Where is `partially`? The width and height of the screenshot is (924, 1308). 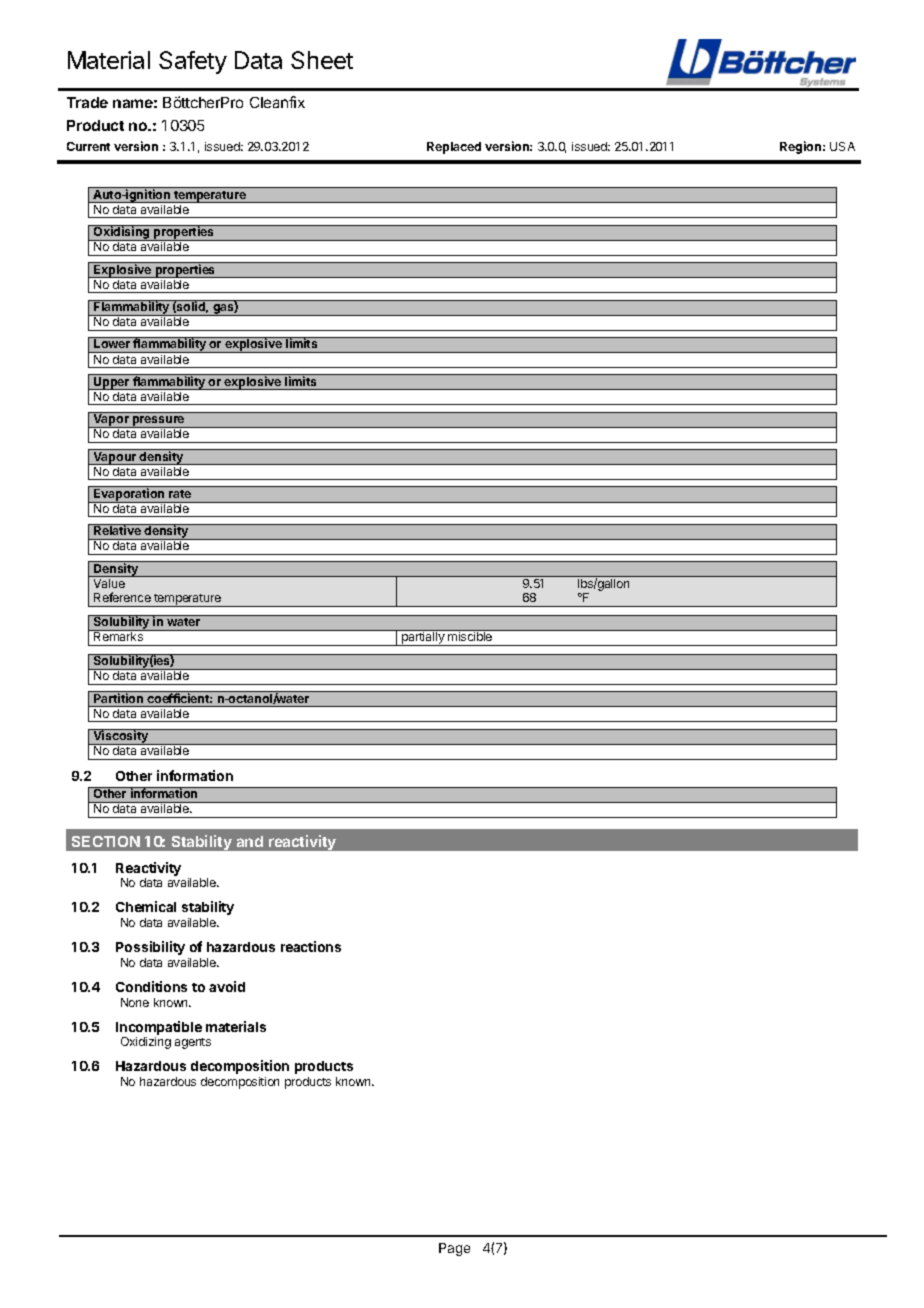 partially is located at coordinates (423, 638).
